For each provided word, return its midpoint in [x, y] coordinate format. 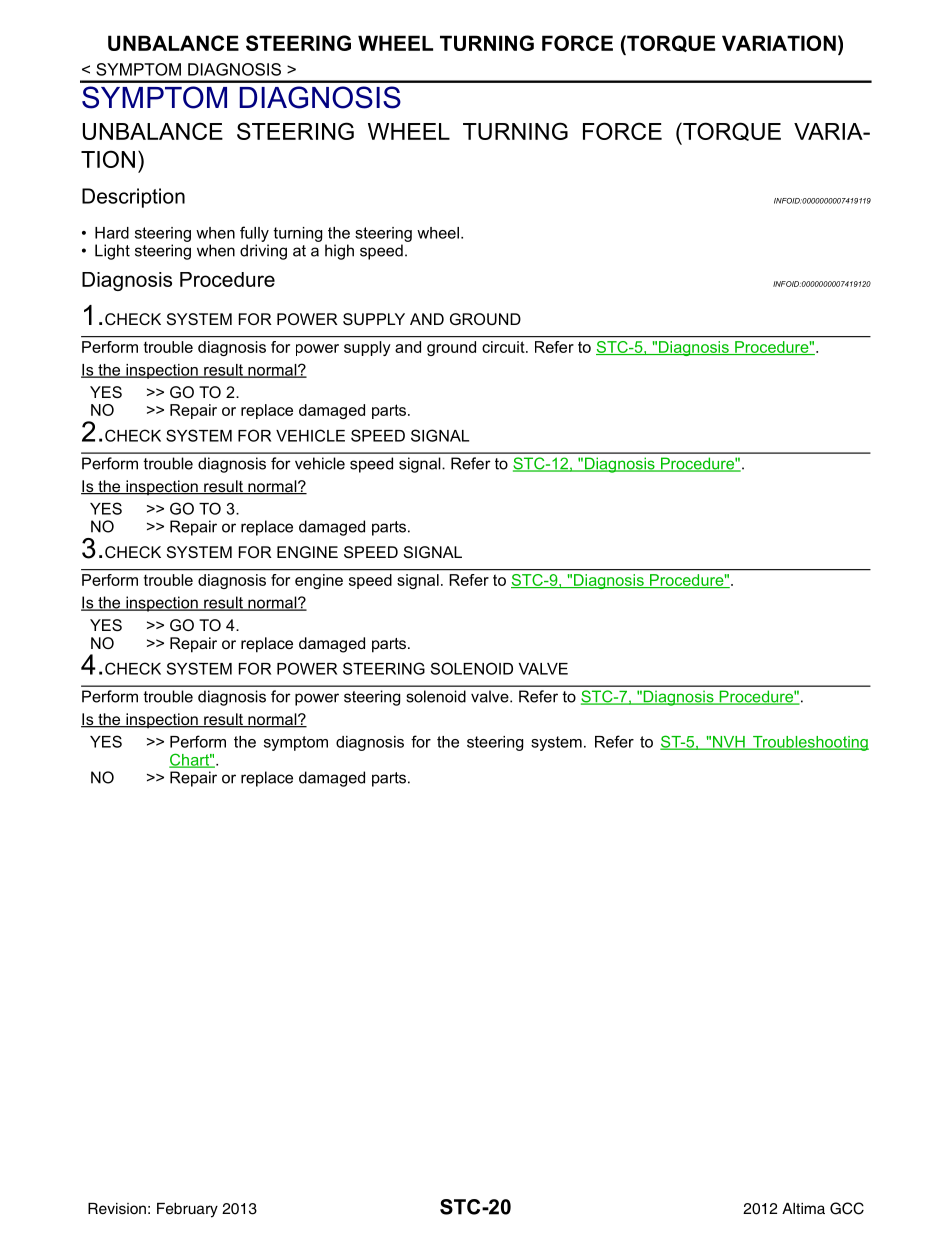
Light [112, 252]
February [187, 1210]
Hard [112, 233]
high [339, 252]
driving [263, 252]
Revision [117, 1208]
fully [254, 234]
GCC [847, 1208]
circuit [504, 347]
